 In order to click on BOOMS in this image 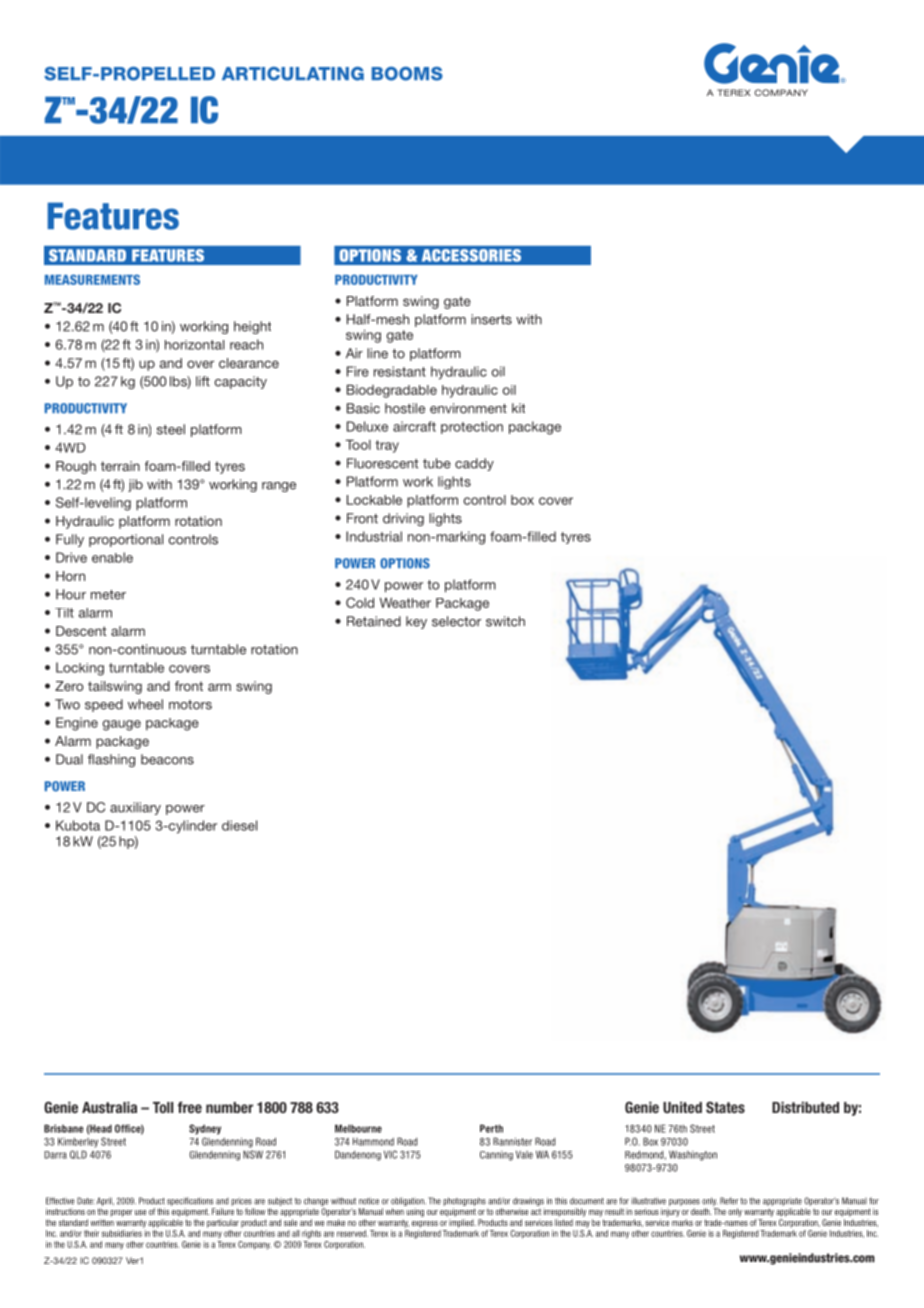, I will do `click(407, 74)`.
